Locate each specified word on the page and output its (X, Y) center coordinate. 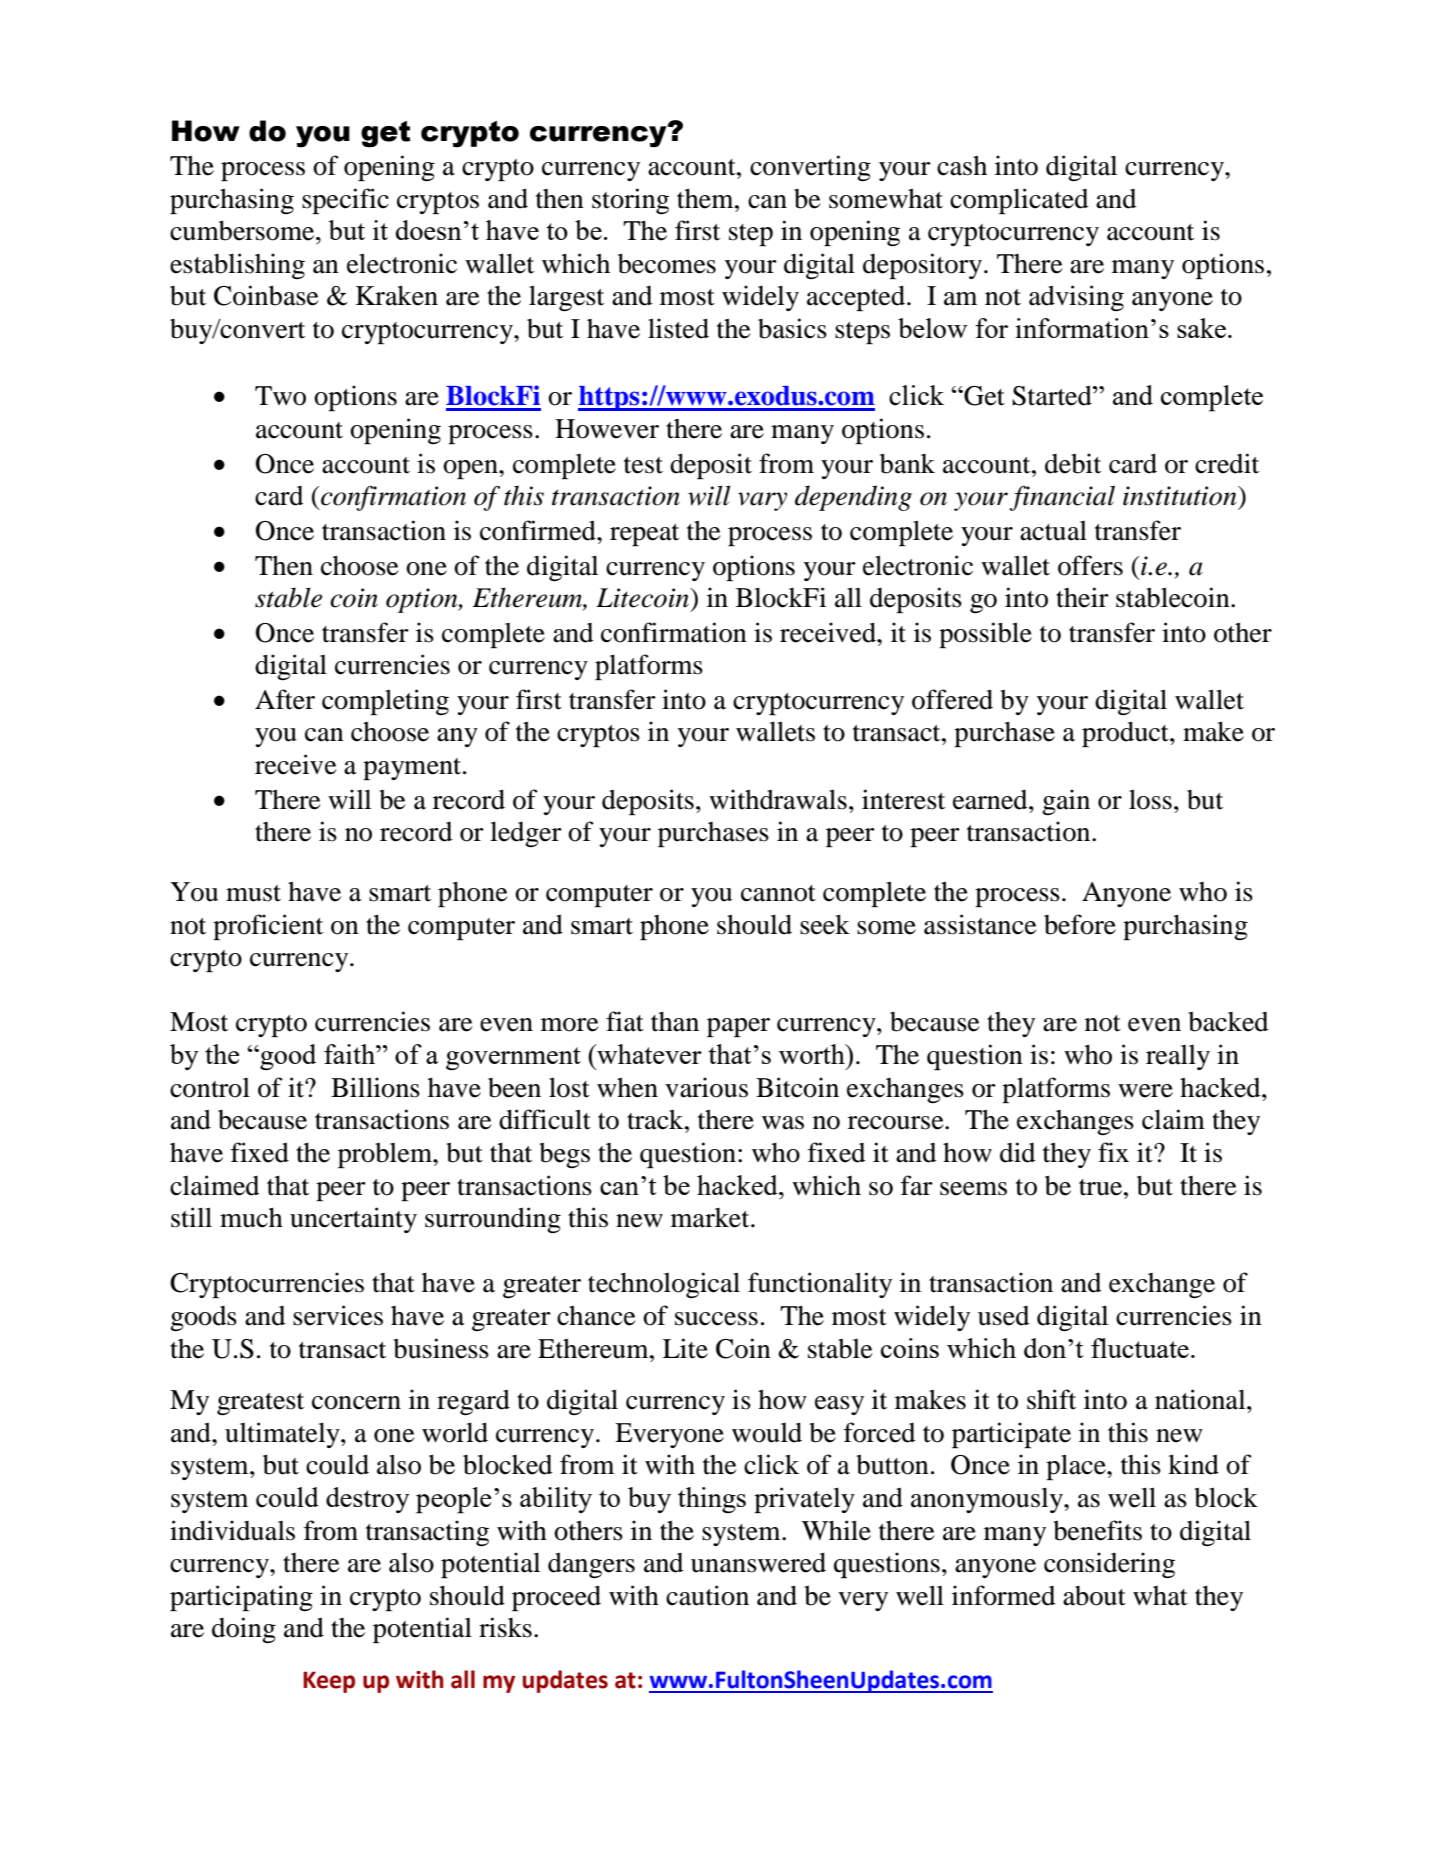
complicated (1019, 201)
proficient (268, 927)
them (706, 199)
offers (1090, 565)
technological (664, 1285)
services (338, 1315)
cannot (778, 893)
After (285, 699)
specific (345, 201)
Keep (329, 1682)
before (1080, 924)
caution (707, 1595)
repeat (644, 535)
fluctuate (1140, 1348)
